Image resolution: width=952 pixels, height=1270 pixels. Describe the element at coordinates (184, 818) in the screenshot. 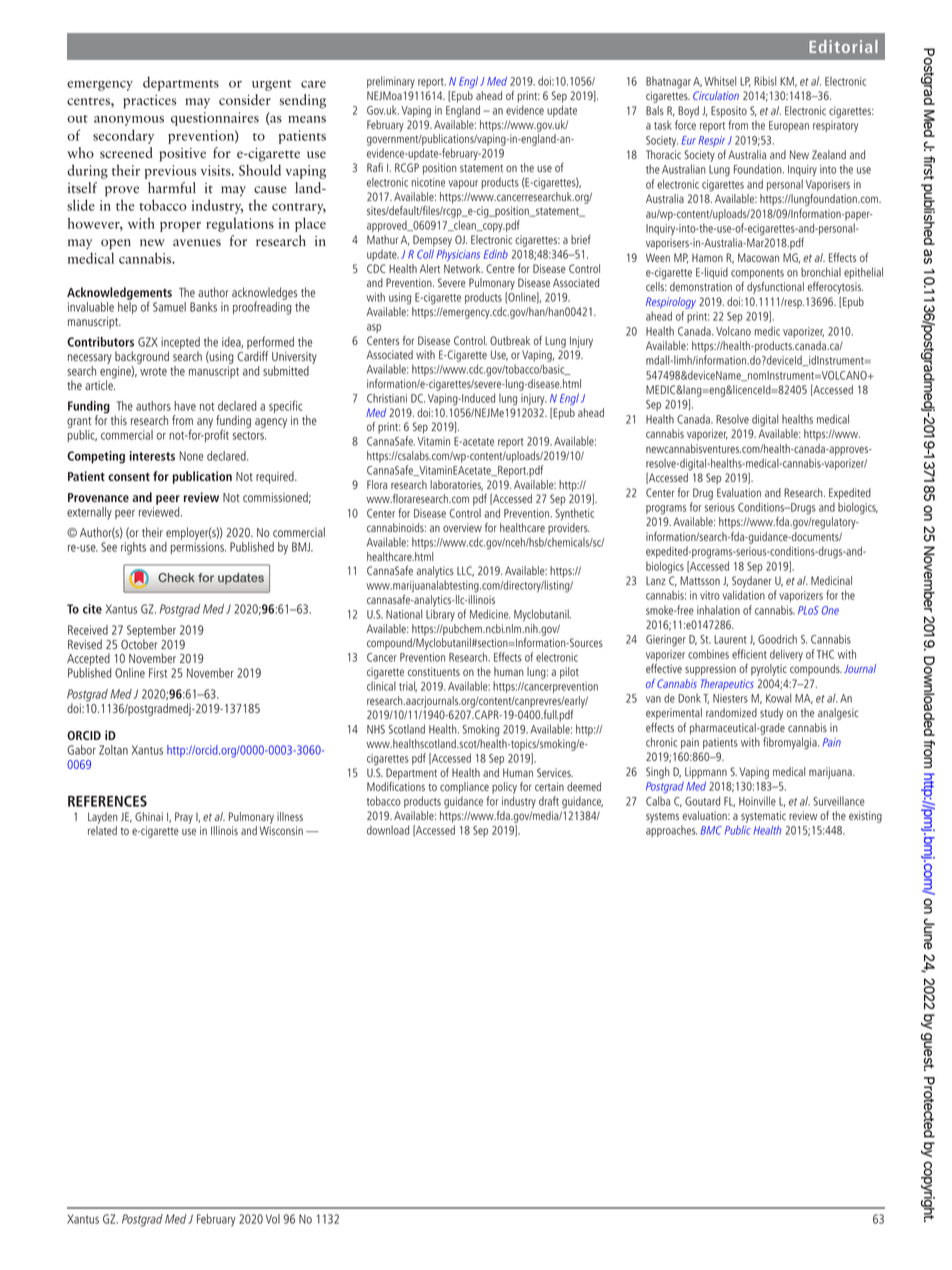

I see `Pray` at that location.
